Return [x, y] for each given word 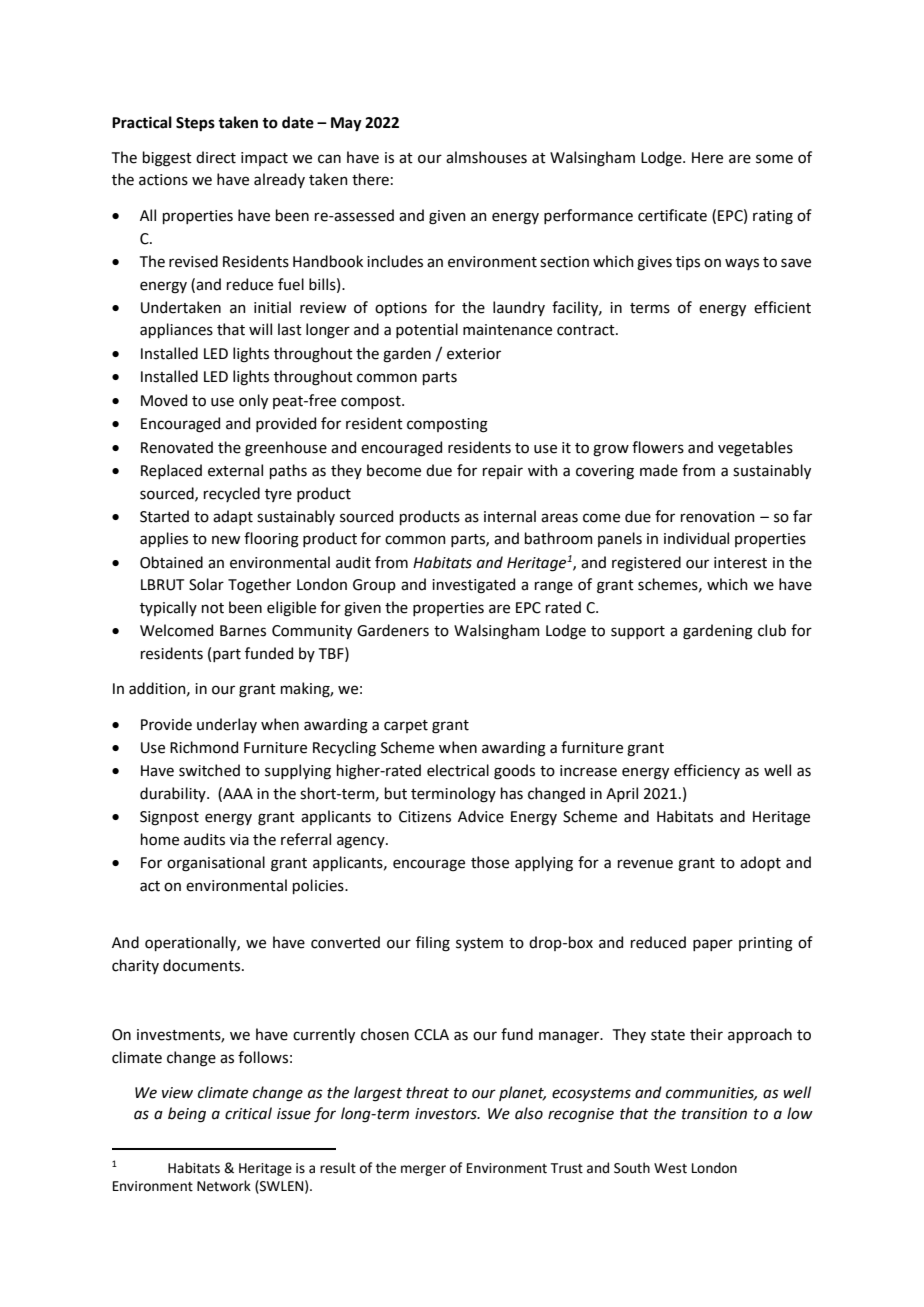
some [774, 159]
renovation [718, 517]
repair [503, 472]
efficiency [707, 771]
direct [216, 157]
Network [224, 1186]
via [239, 840]
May [346, 124]
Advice [481, 816]
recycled [232, 494]
